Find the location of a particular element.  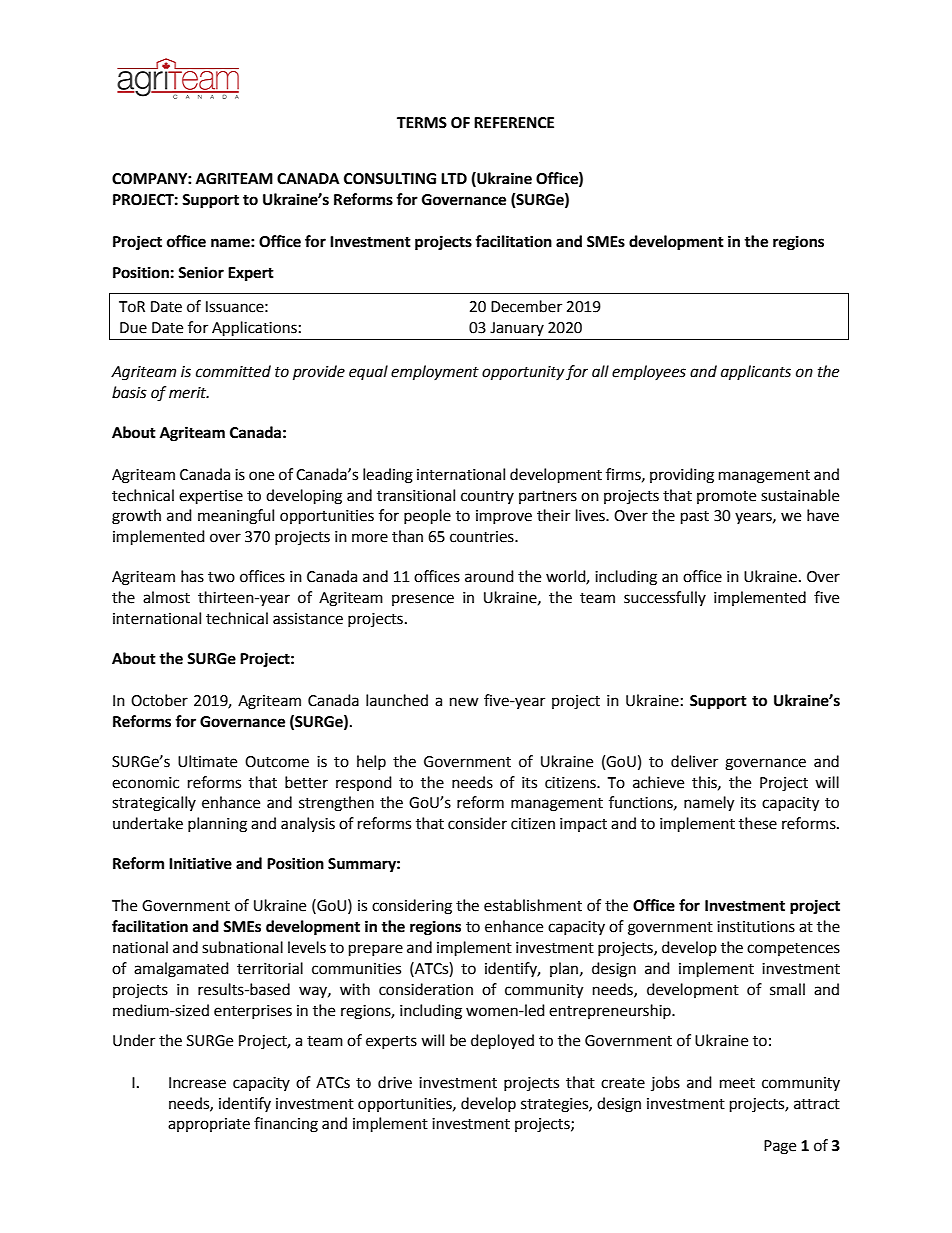

meet is located at coordinates (737, 1083).
